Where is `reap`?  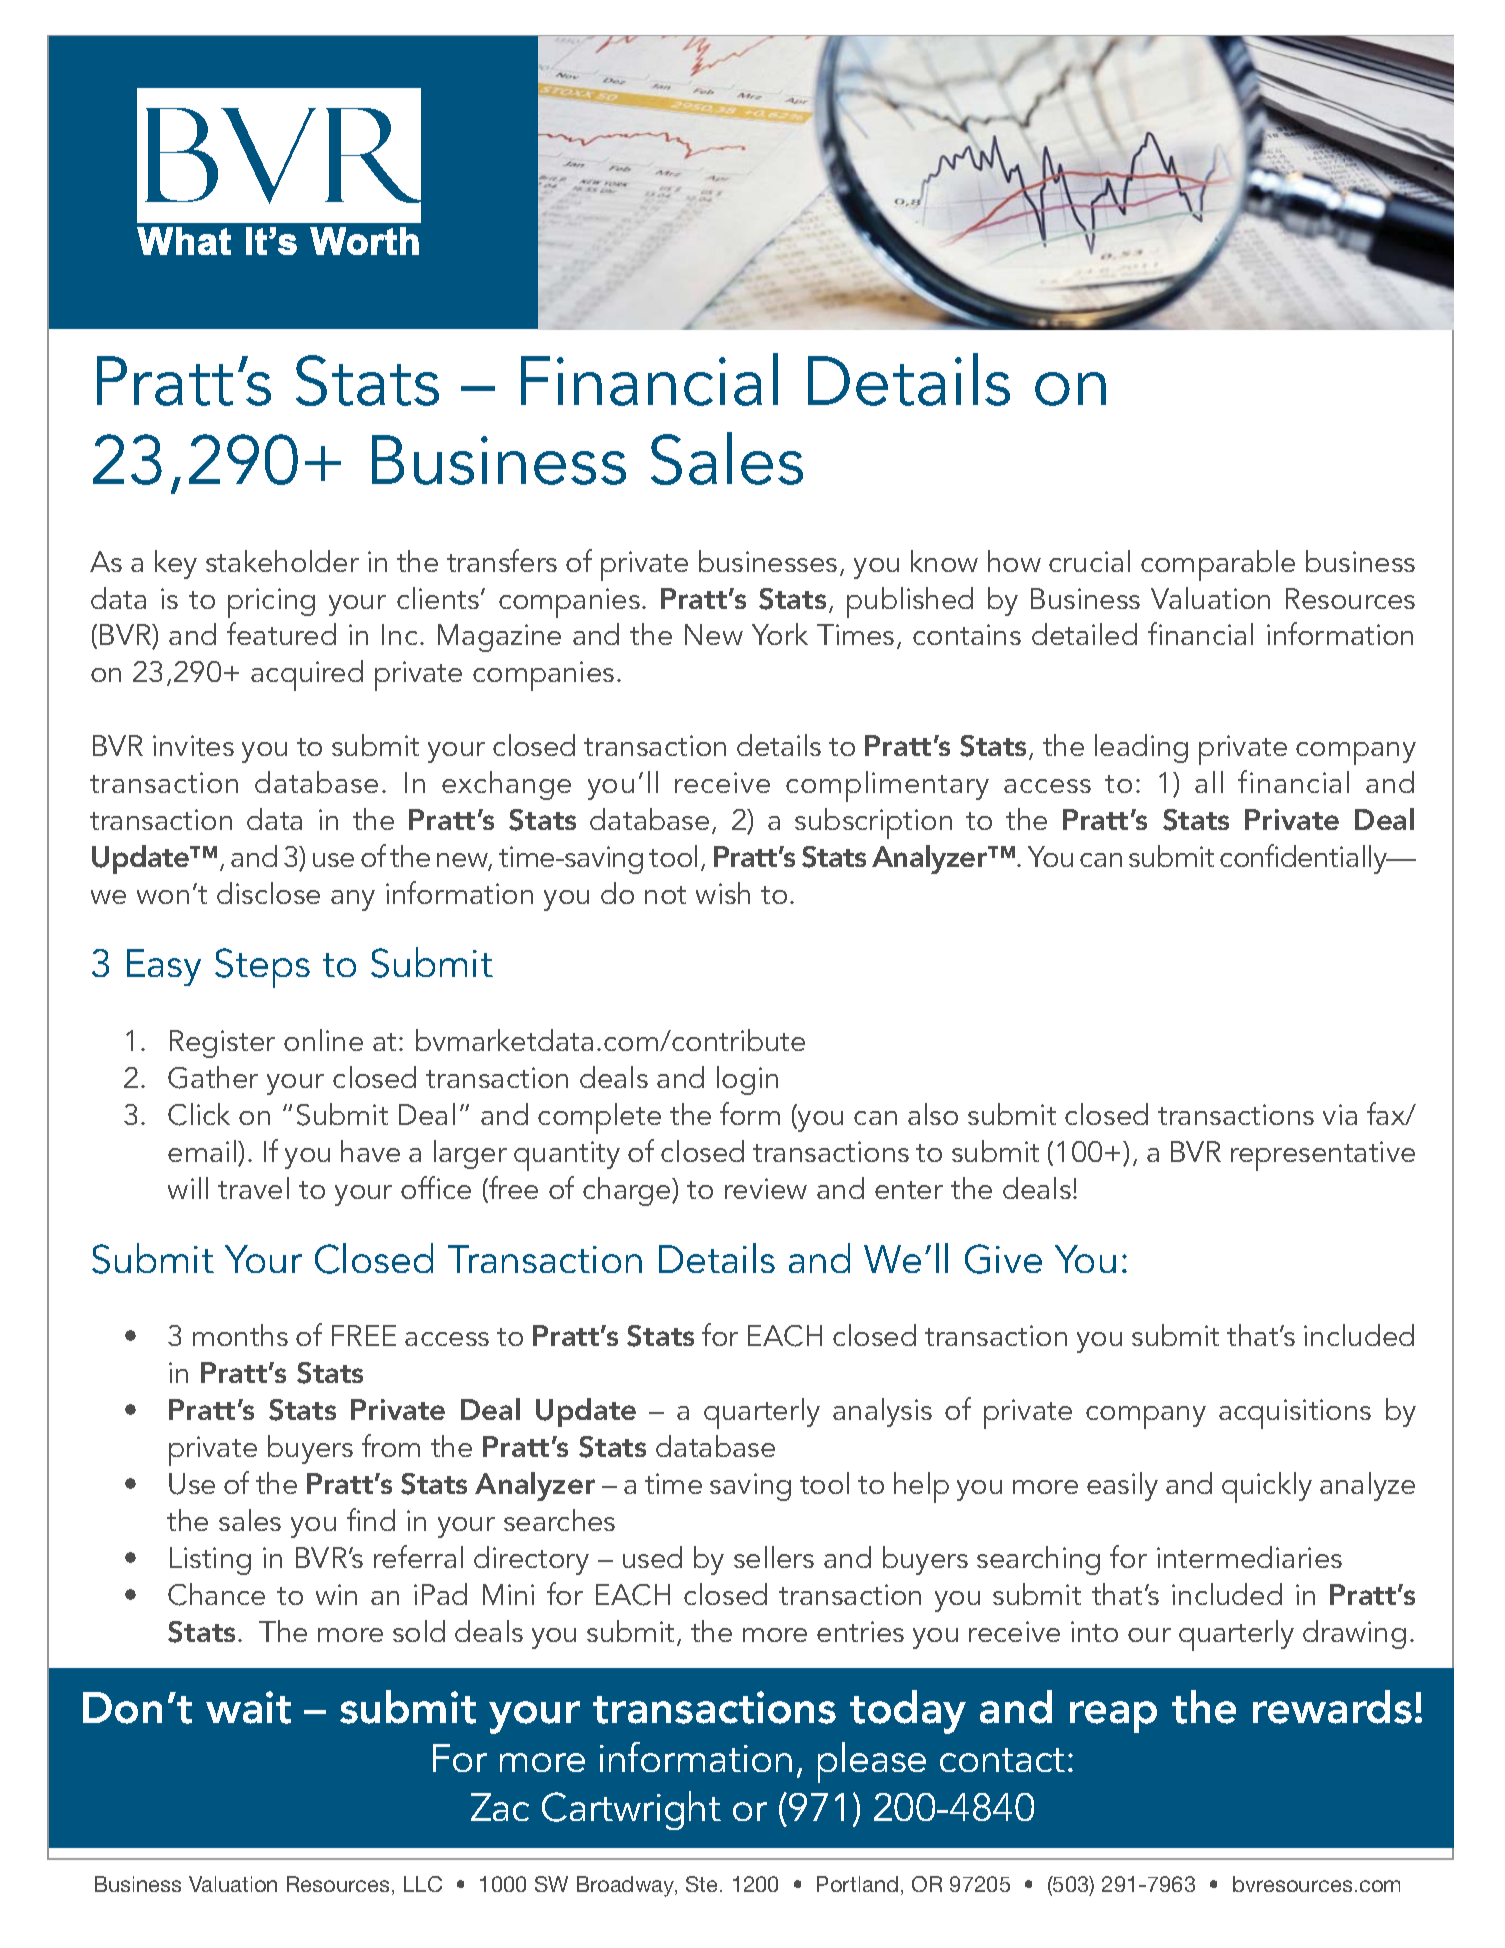 reap is located at coordinates (1113, 1717).
